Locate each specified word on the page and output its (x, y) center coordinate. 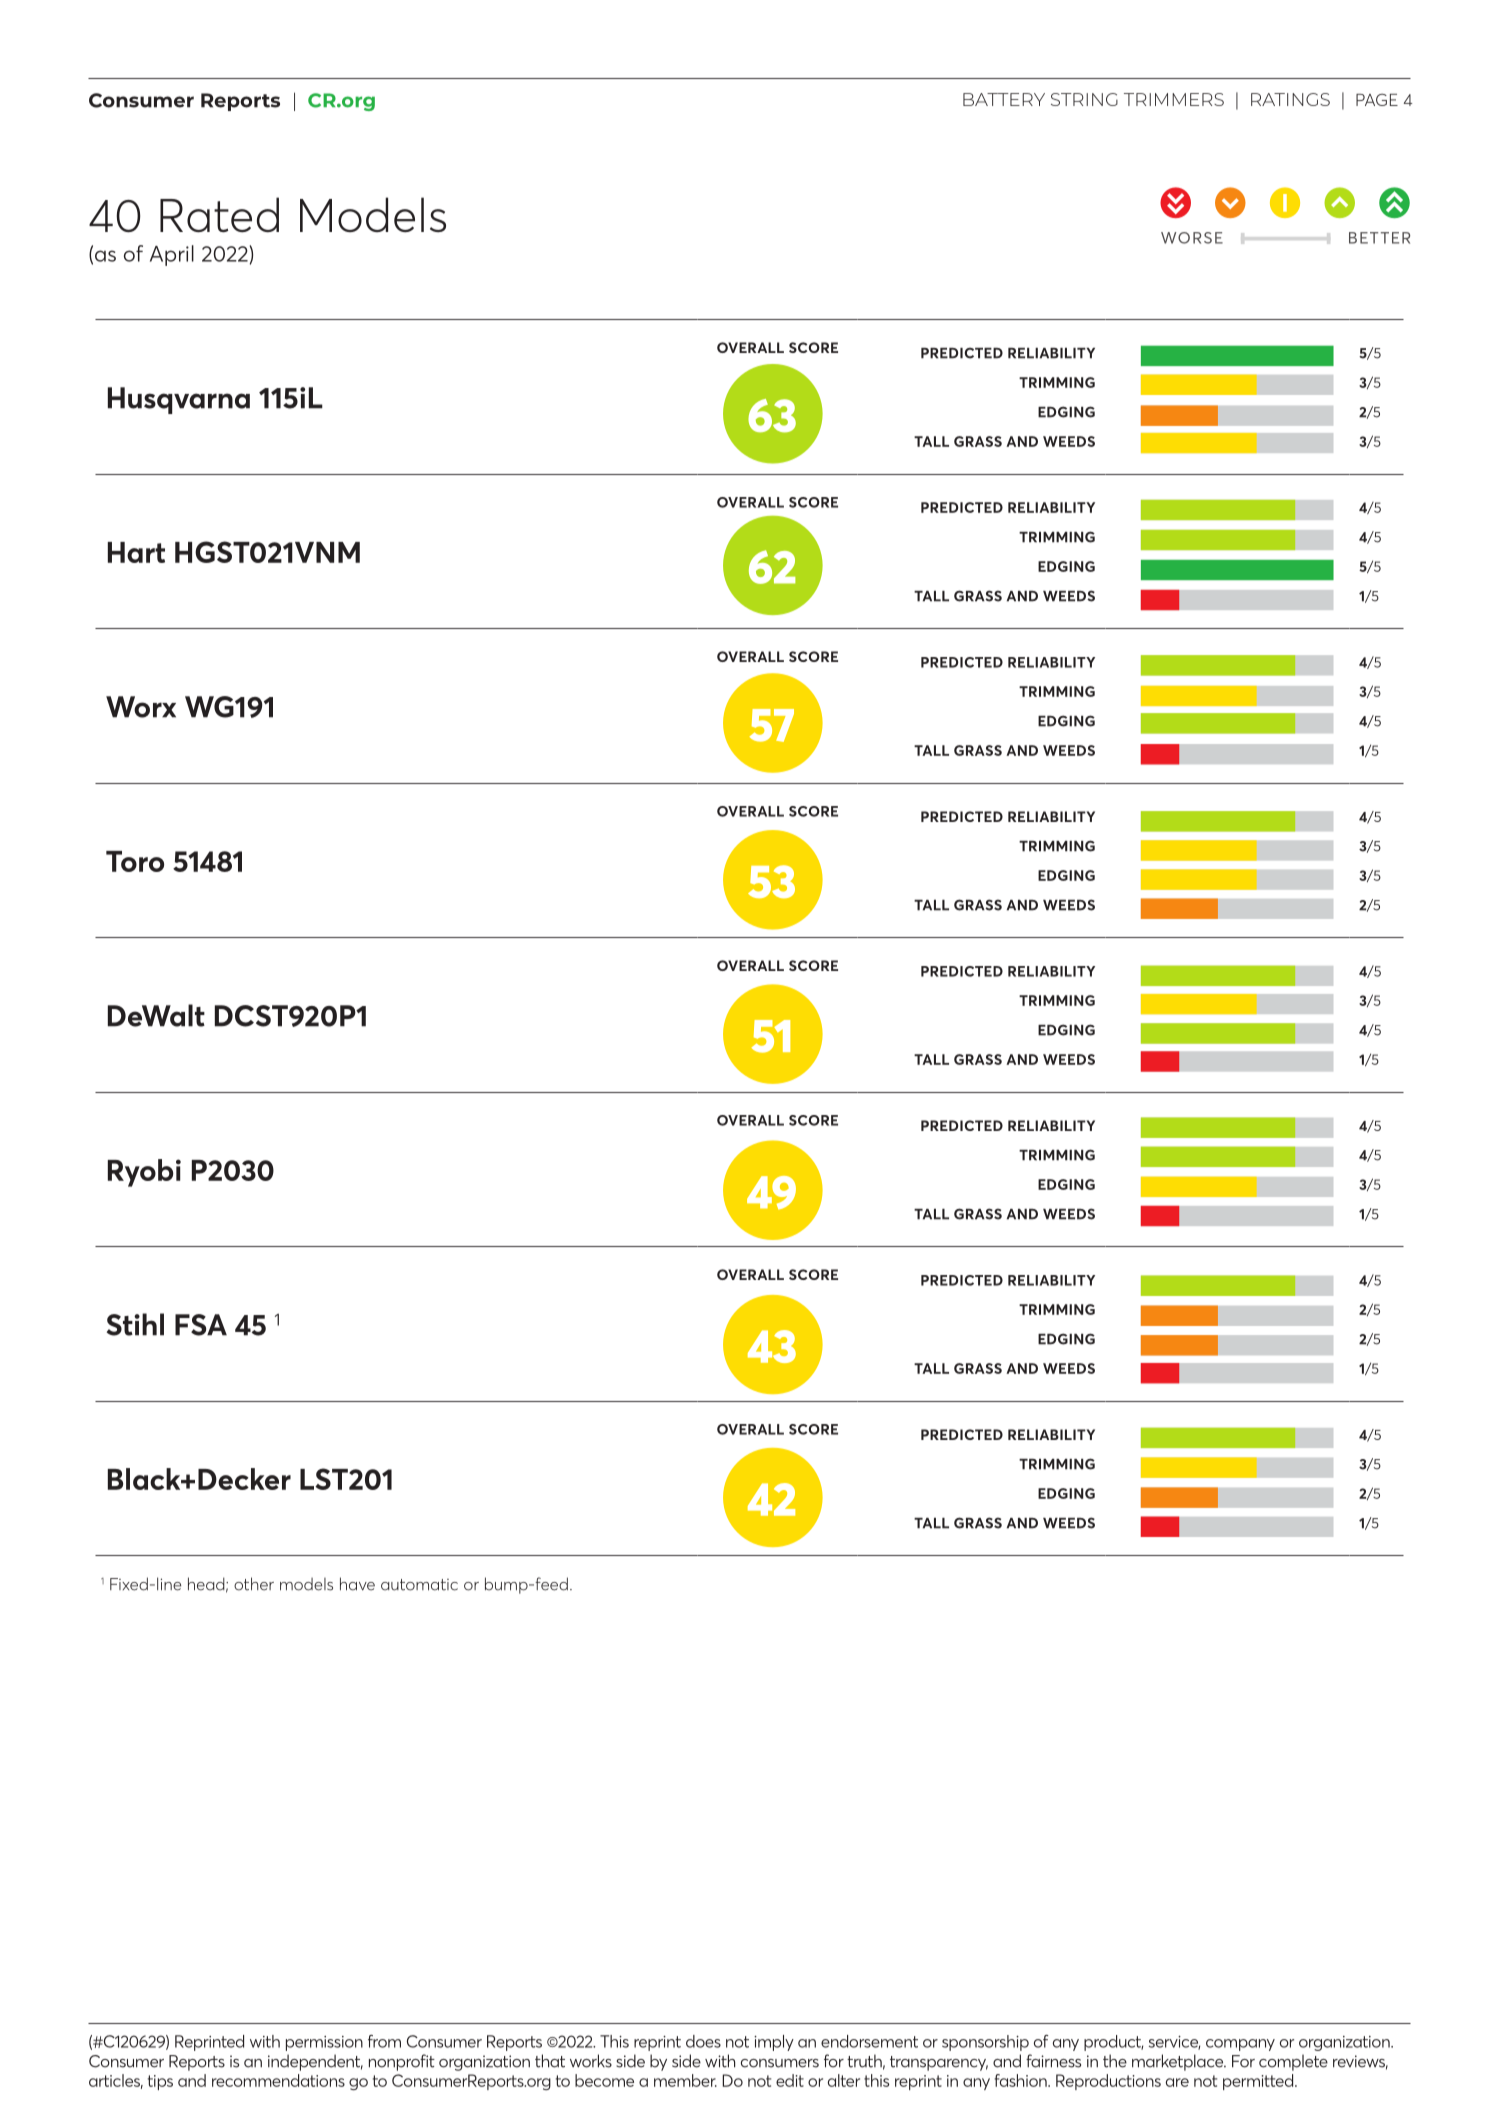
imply (774, 2043)
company (1240, 2045)
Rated (219, 214)
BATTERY (1004, 99)
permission (324, 2043)
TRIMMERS (1174, 99)
